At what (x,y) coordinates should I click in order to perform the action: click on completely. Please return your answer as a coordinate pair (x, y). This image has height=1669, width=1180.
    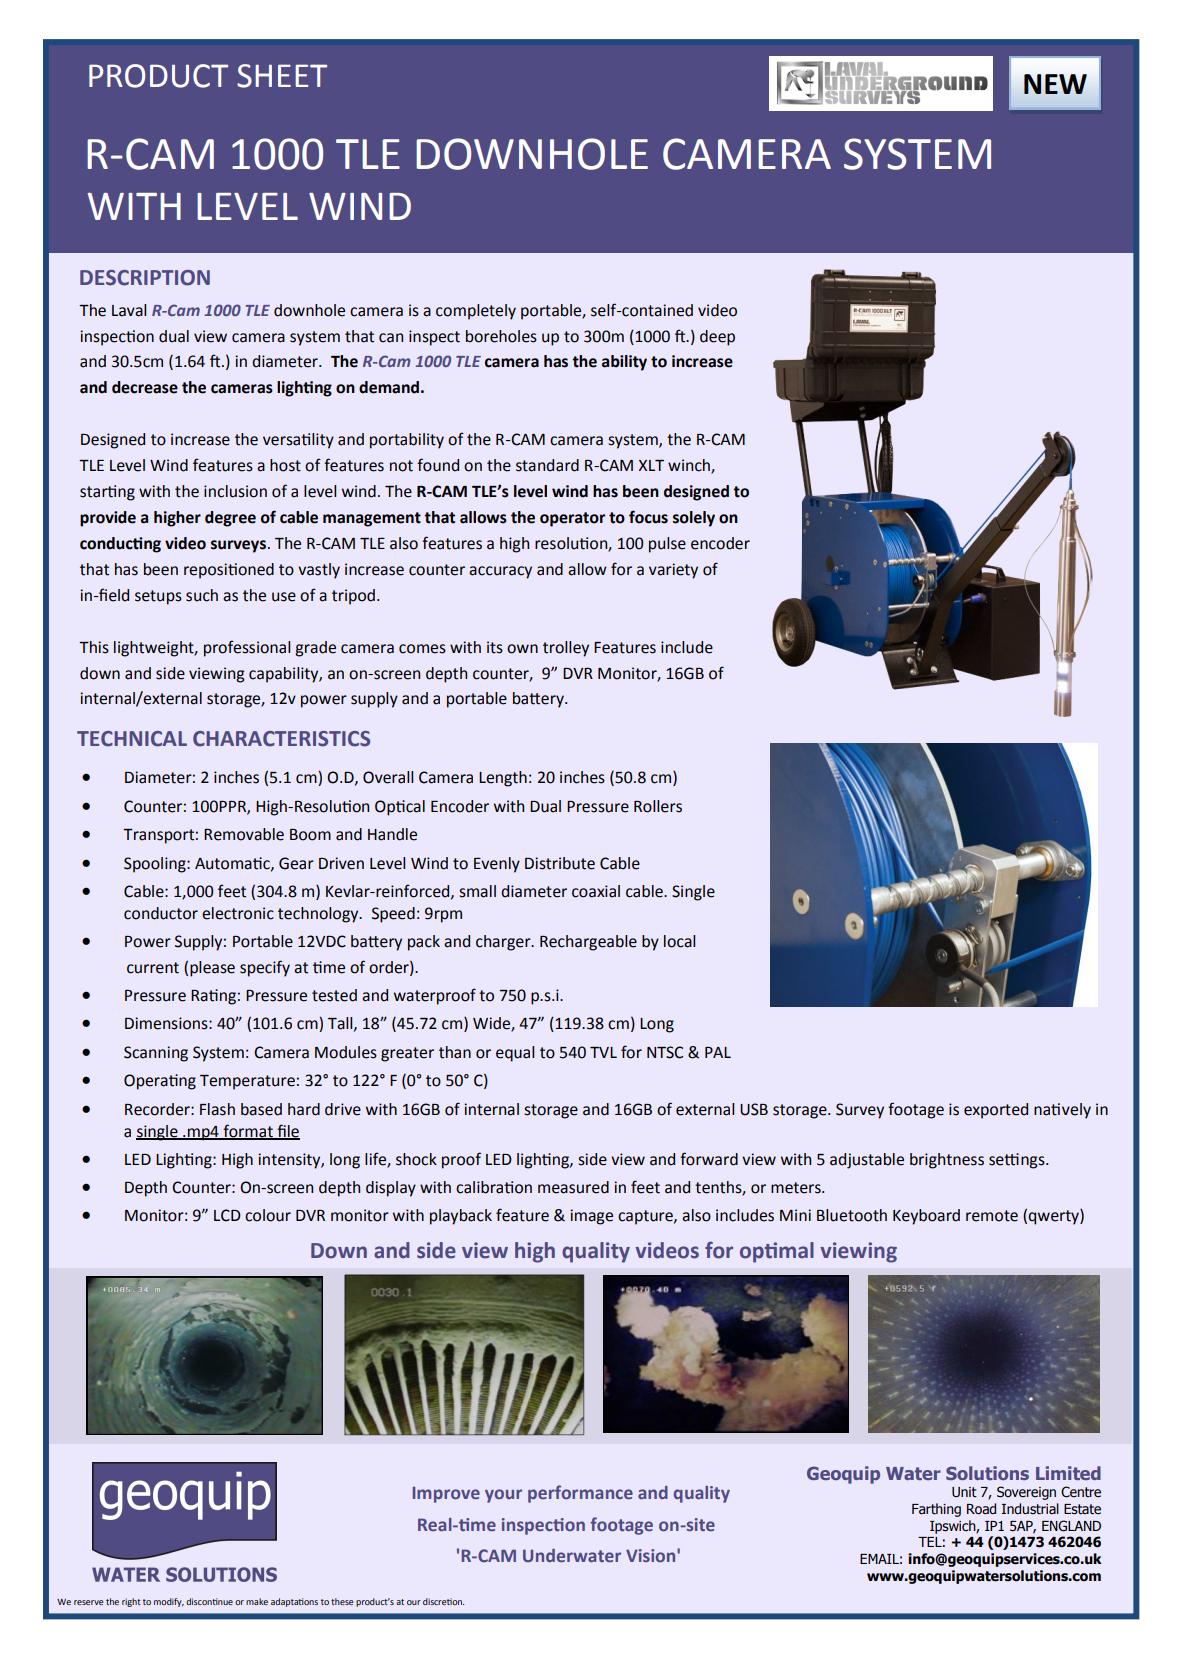
    Looking at the image, I should click on (476, 312).
